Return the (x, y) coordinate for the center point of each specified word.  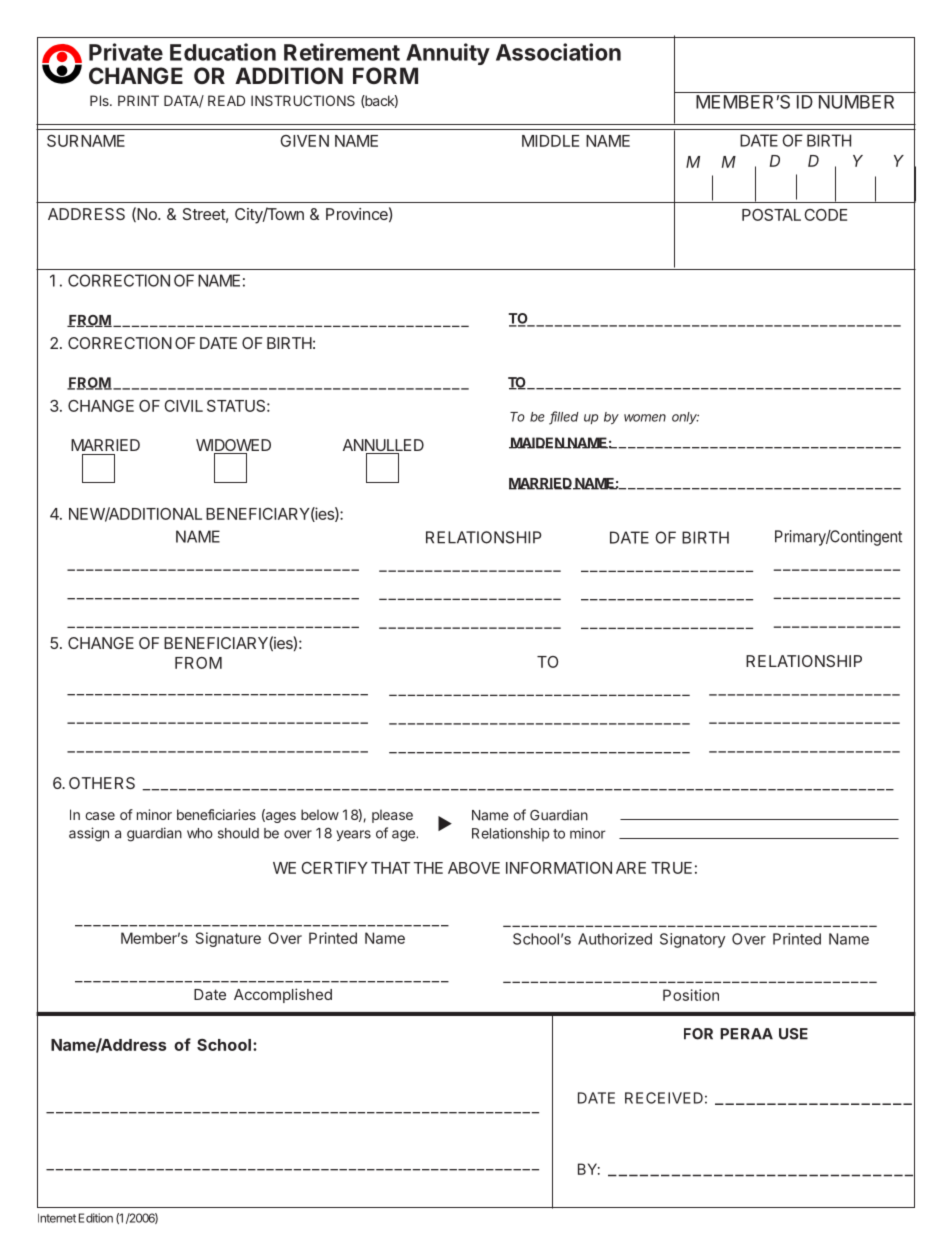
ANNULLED (383, 446)
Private (126, 52)
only (685, 418)
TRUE (671, 868)
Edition (96, 1218)
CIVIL (183, 406)
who (200, 833)
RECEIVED (664, 1098)
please (392, 816)
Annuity (447, 55)
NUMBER (856, 102)
